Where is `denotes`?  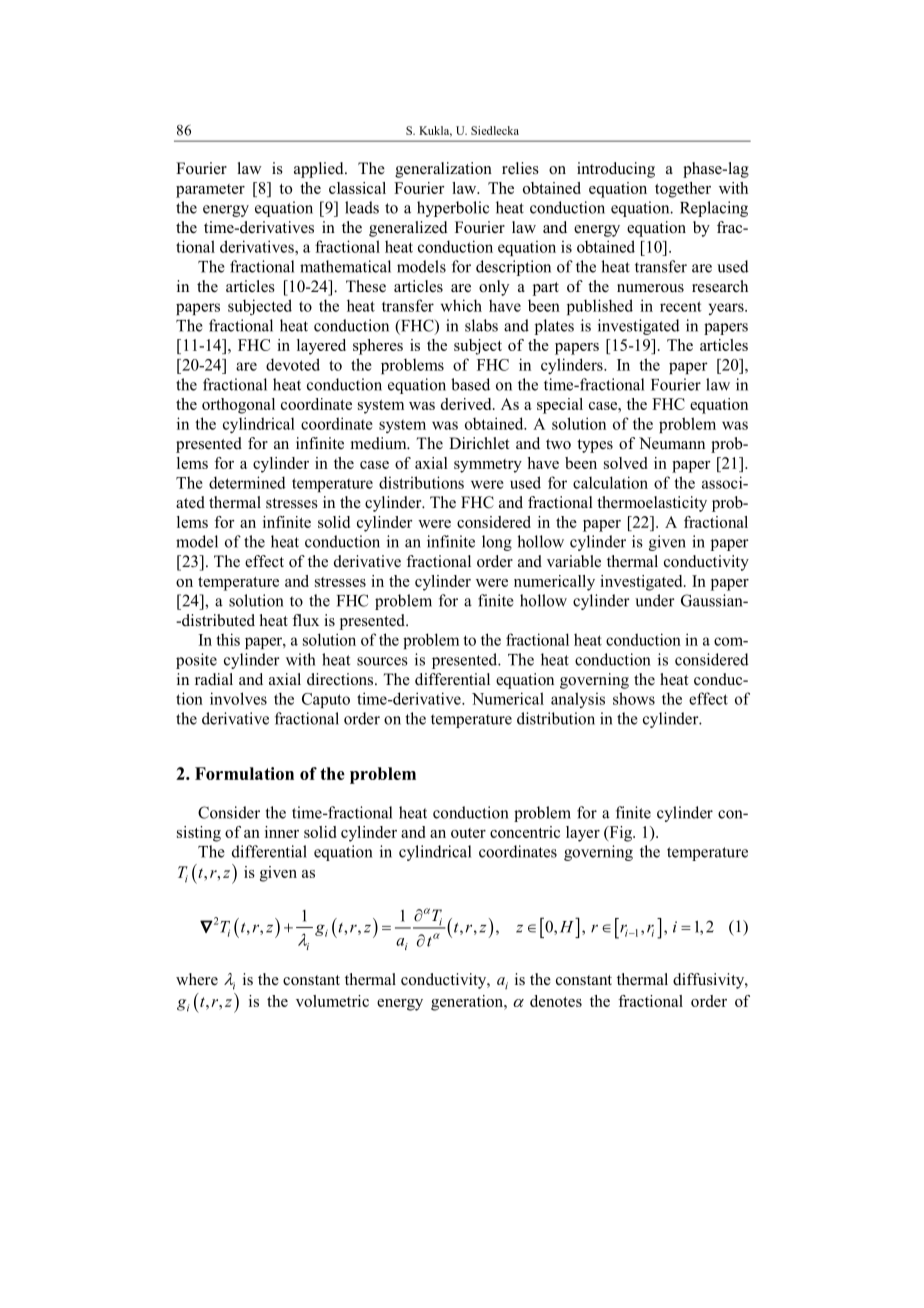 denotes is located at coordinates (556, 1001).
